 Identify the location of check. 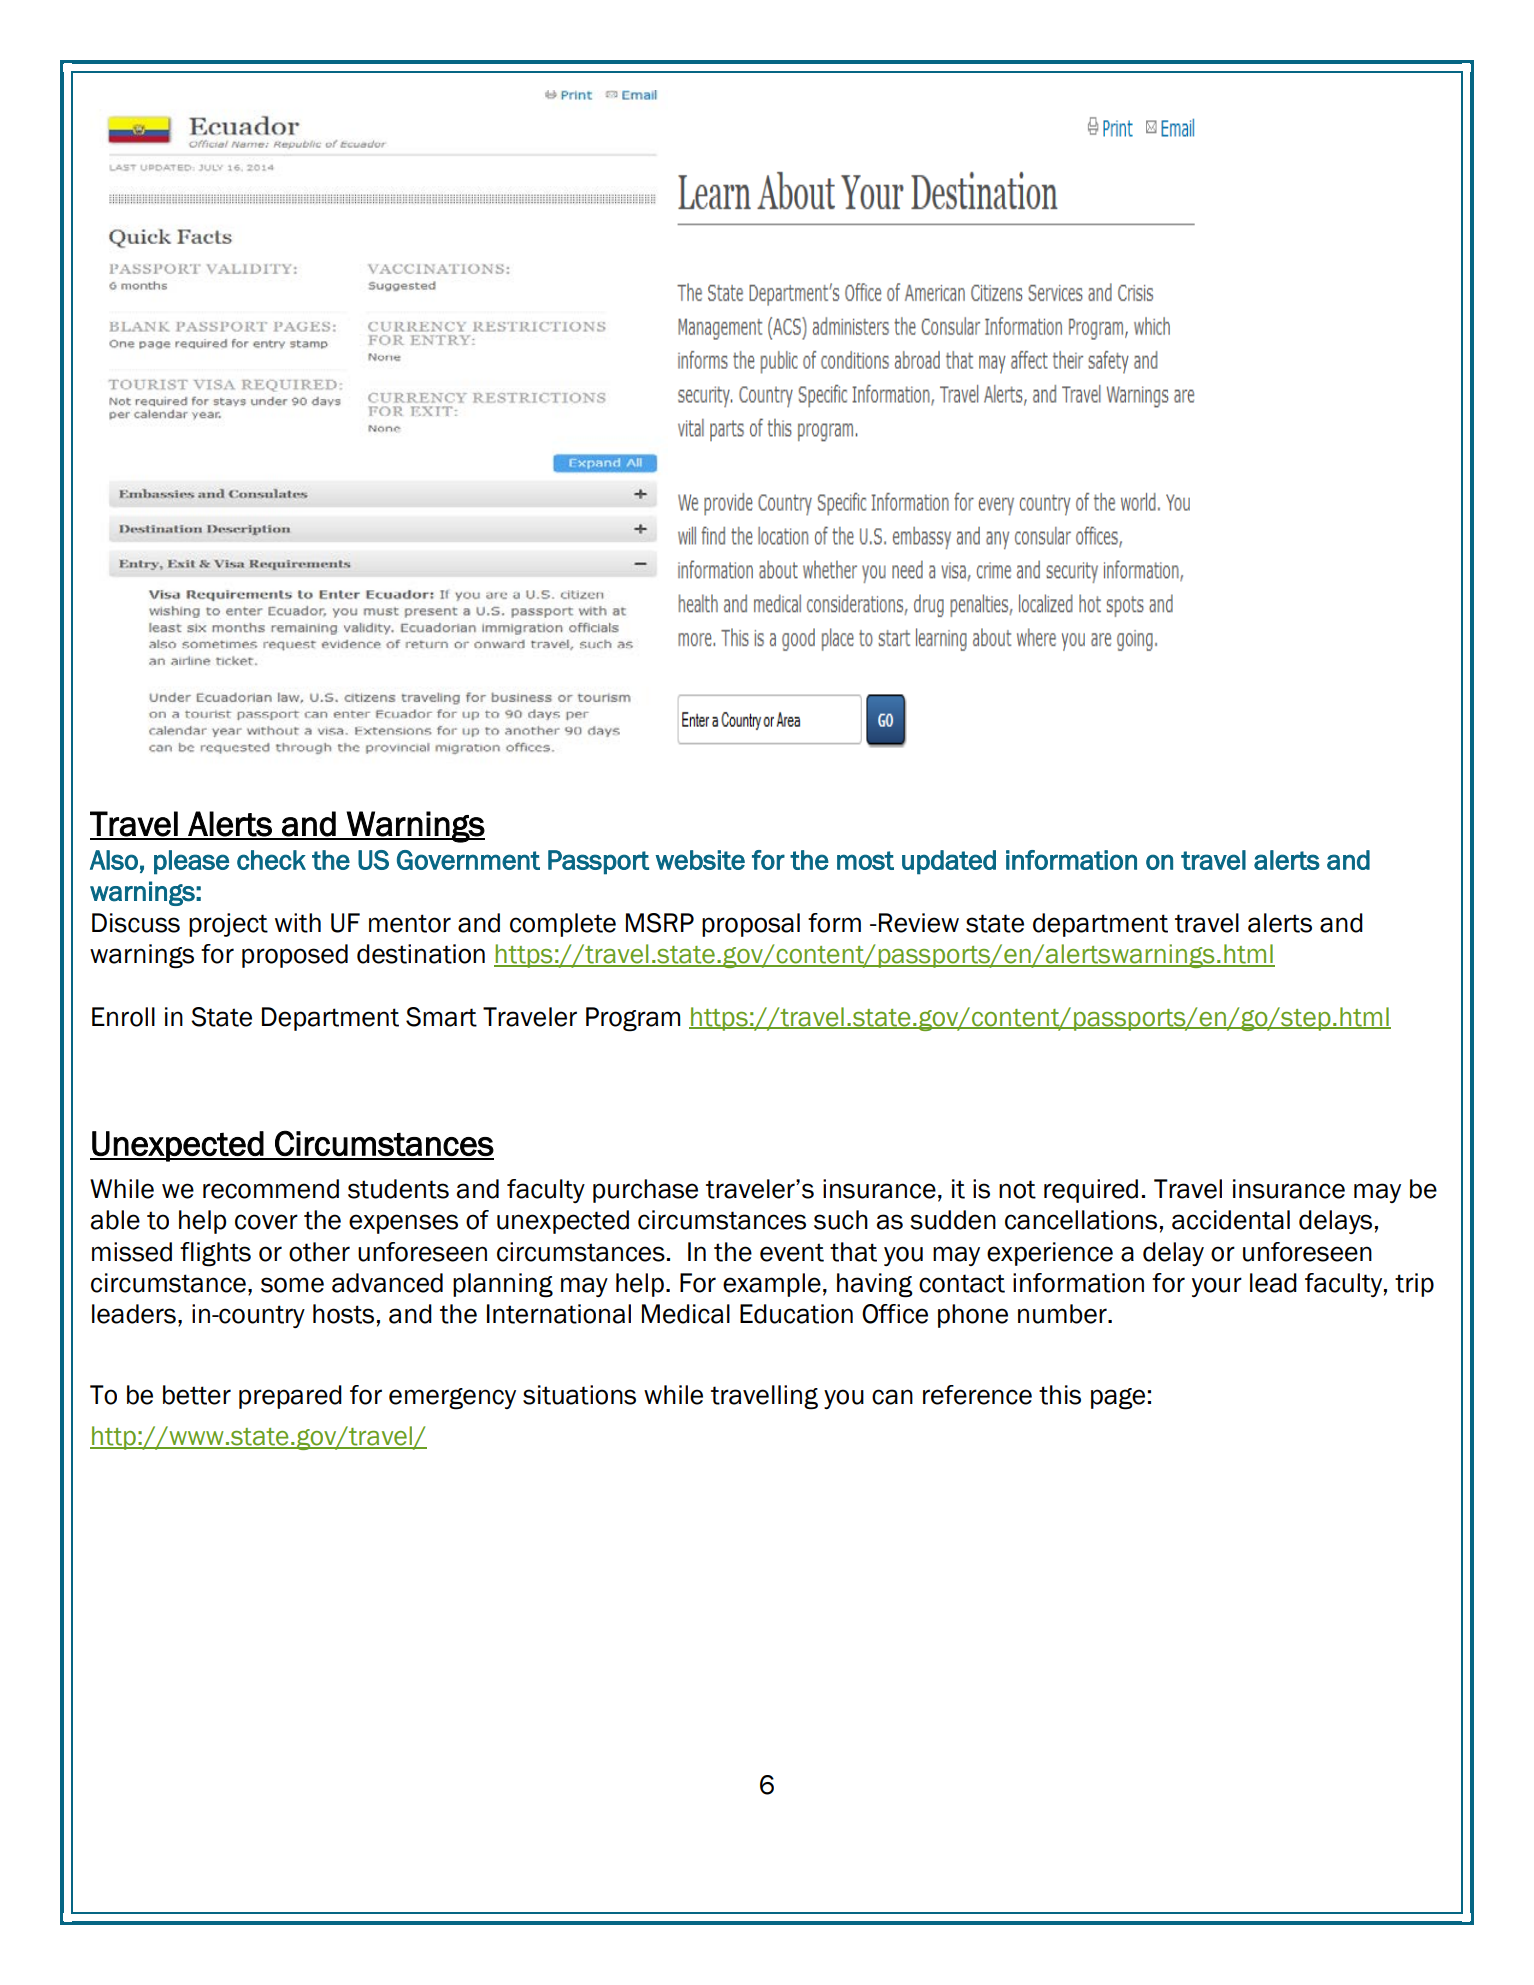
(271, 860).
